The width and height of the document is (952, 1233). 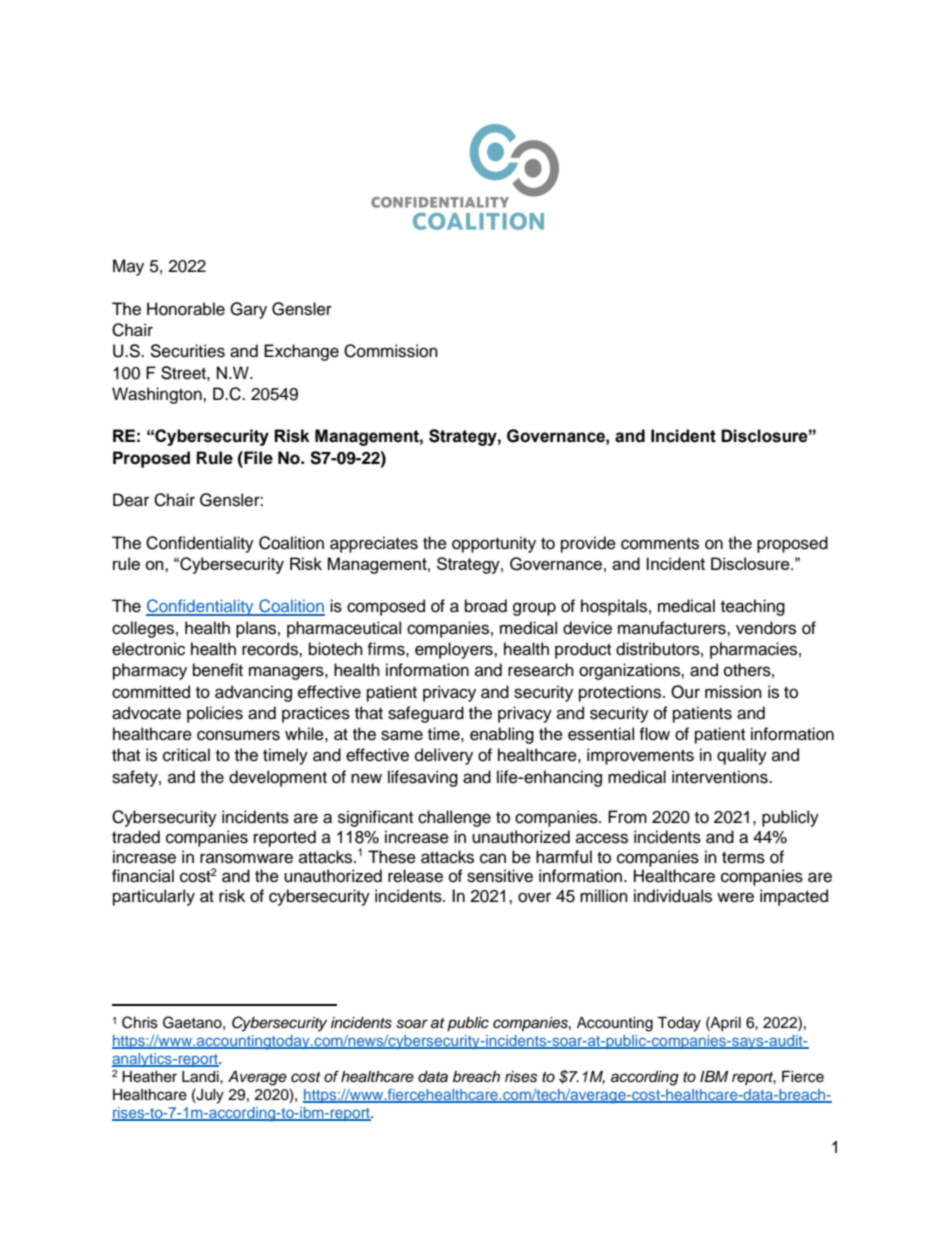 What do you see at coordinates (753, 607) in the document?
I see `teaching` at bounding box center [753, 607].
